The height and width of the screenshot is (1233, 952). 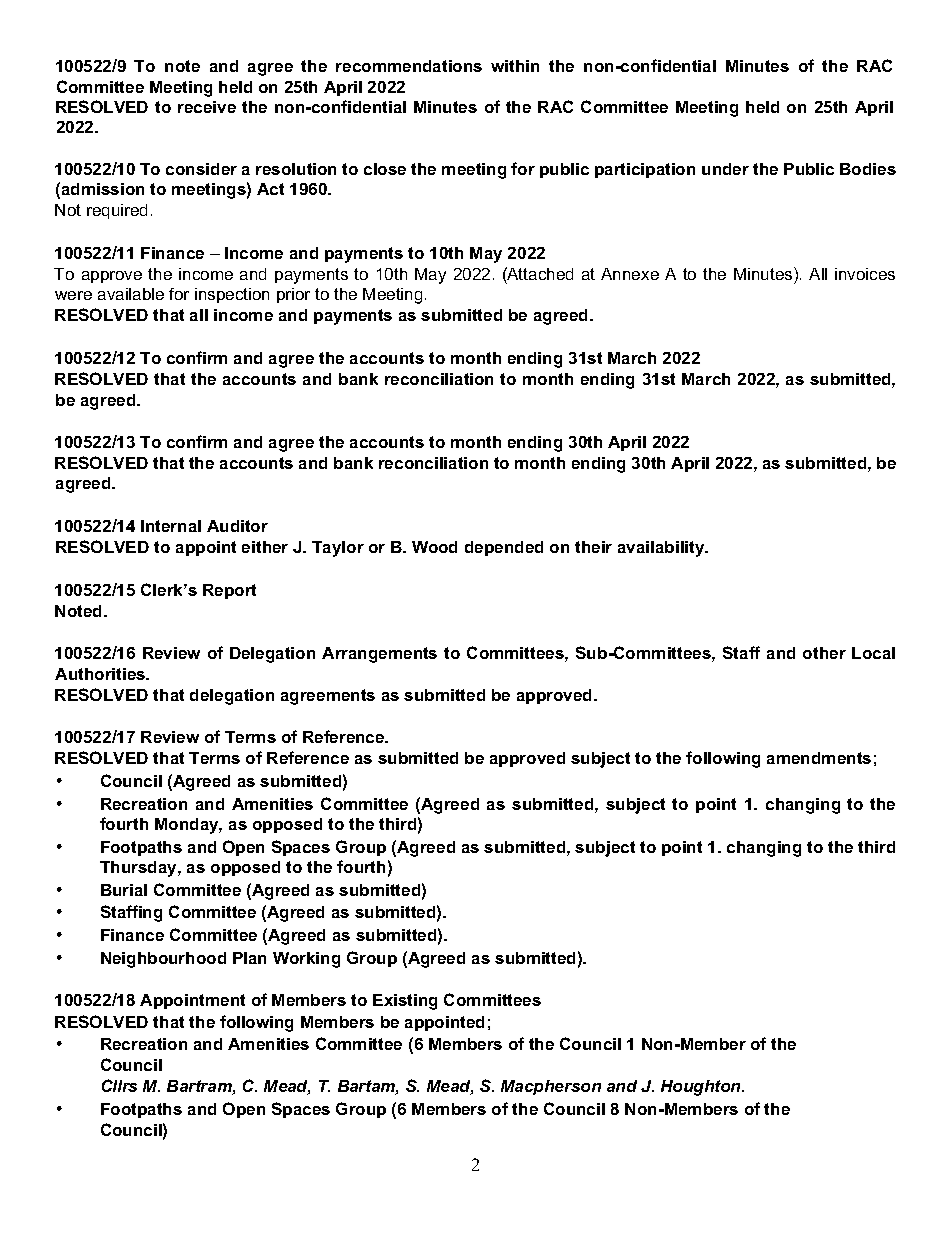 I want to click on Authorities, so click(x=101, y=674).
